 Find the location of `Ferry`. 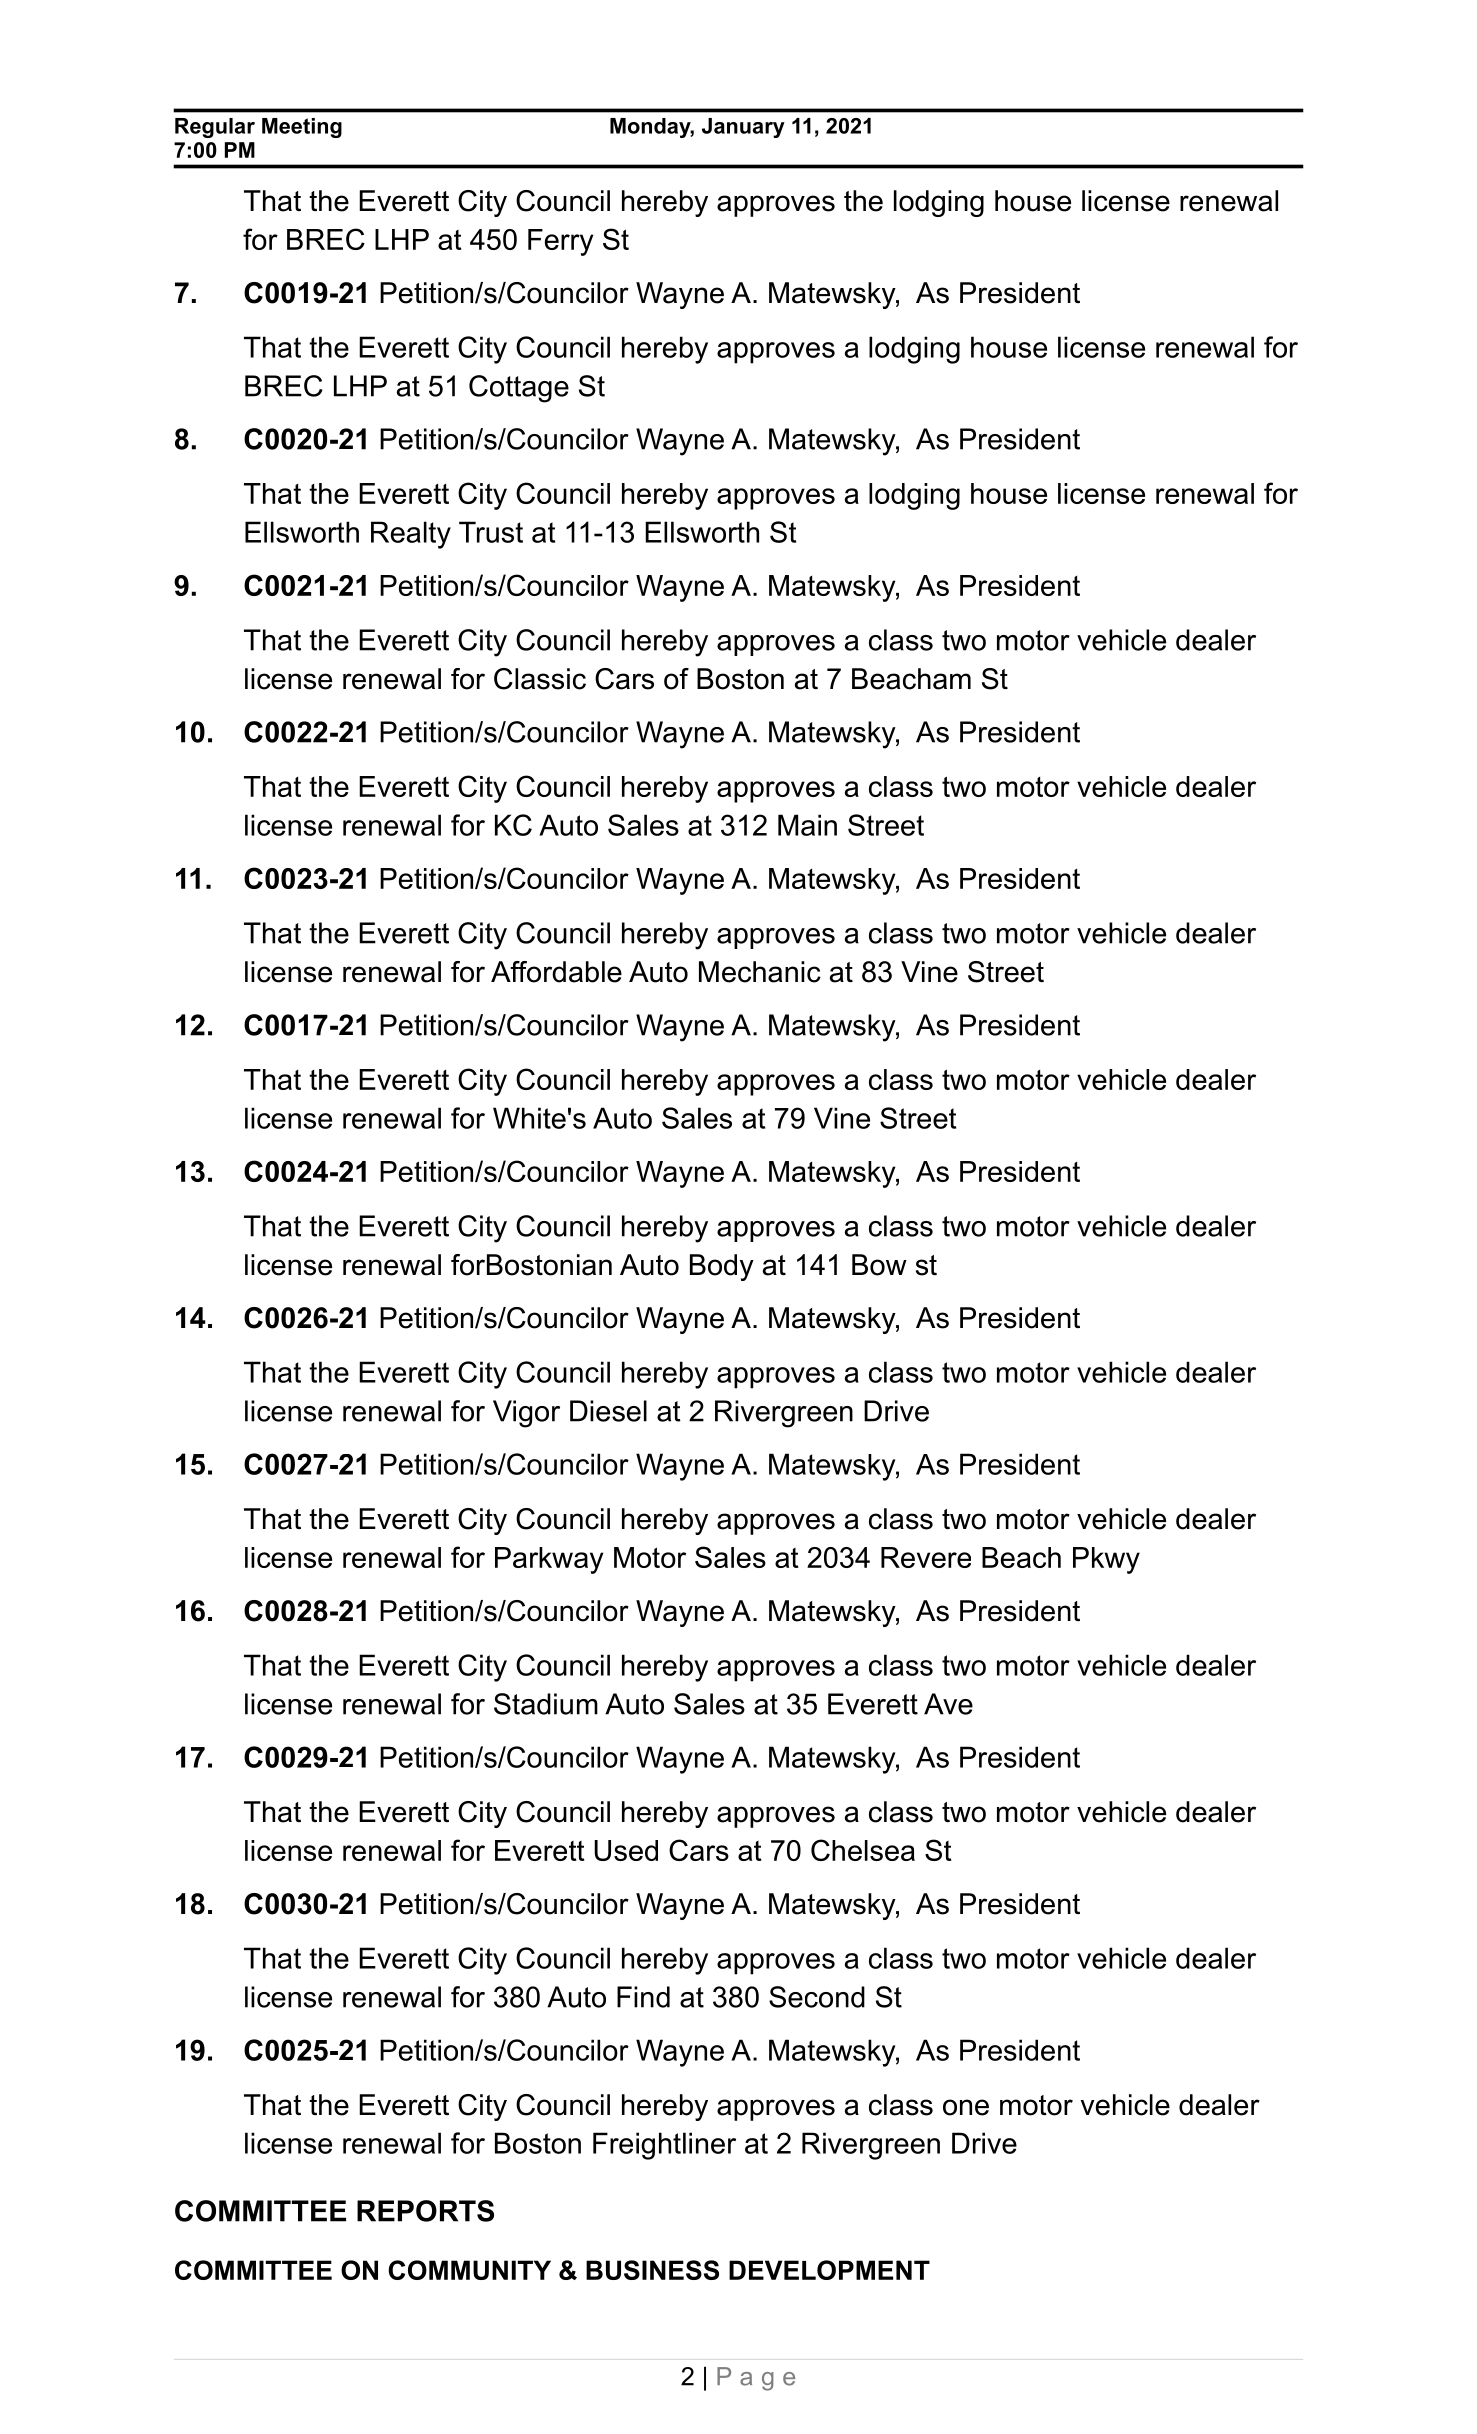

Ferry is located at coordinates (560, 242).
